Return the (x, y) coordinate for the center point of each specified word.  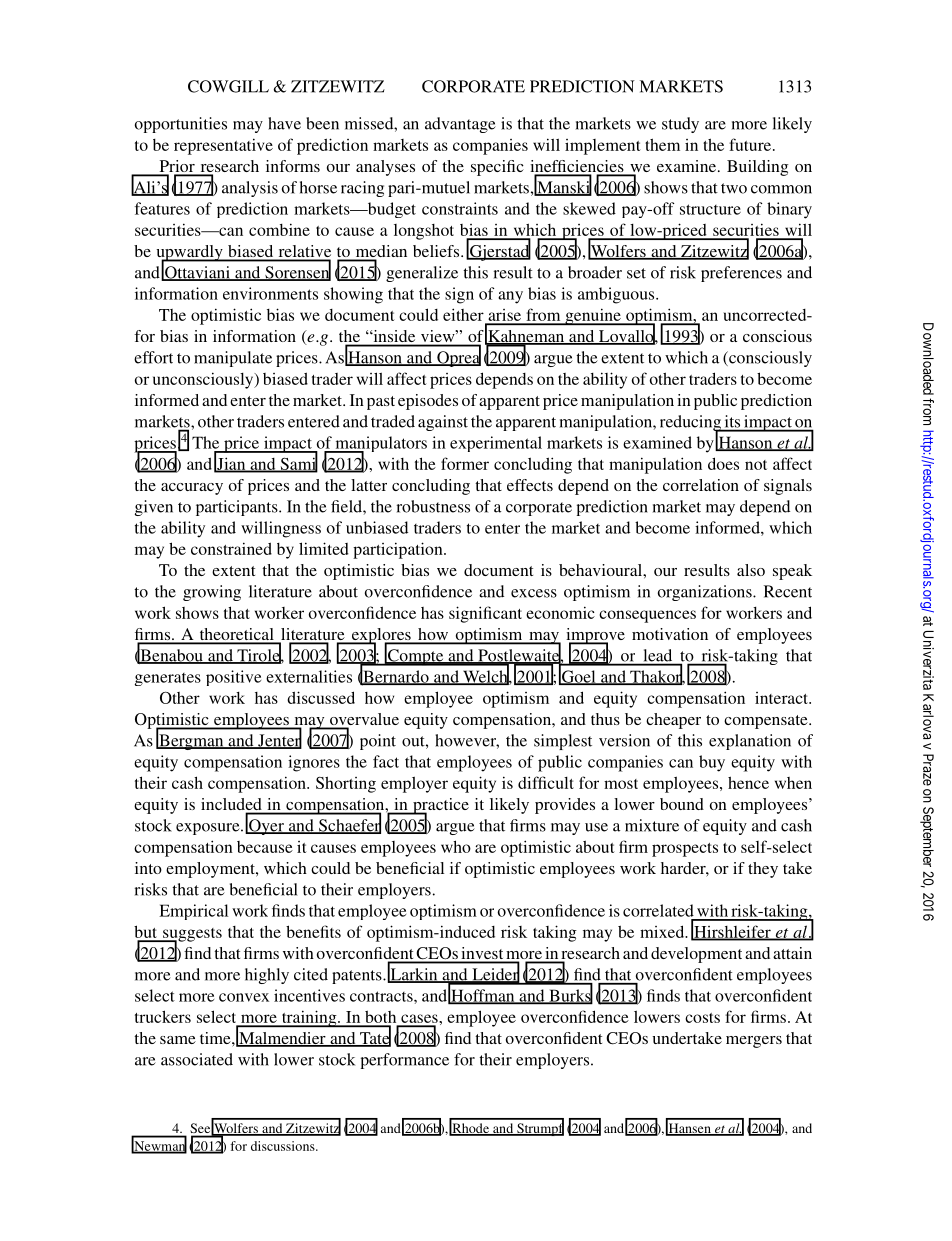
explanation (750, 742)
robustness (433, 506)
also (751, 570)
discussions (284, 1146)
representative (223, 146)
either (463, 314)
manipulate (233, 359)
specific (497, 168)
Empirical (193, 912)
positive (233, 678)
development (696, 955)
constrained (231, 548)
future (751, 144)
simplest (563, 742)
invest (482, 954)
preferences (741, 274)
